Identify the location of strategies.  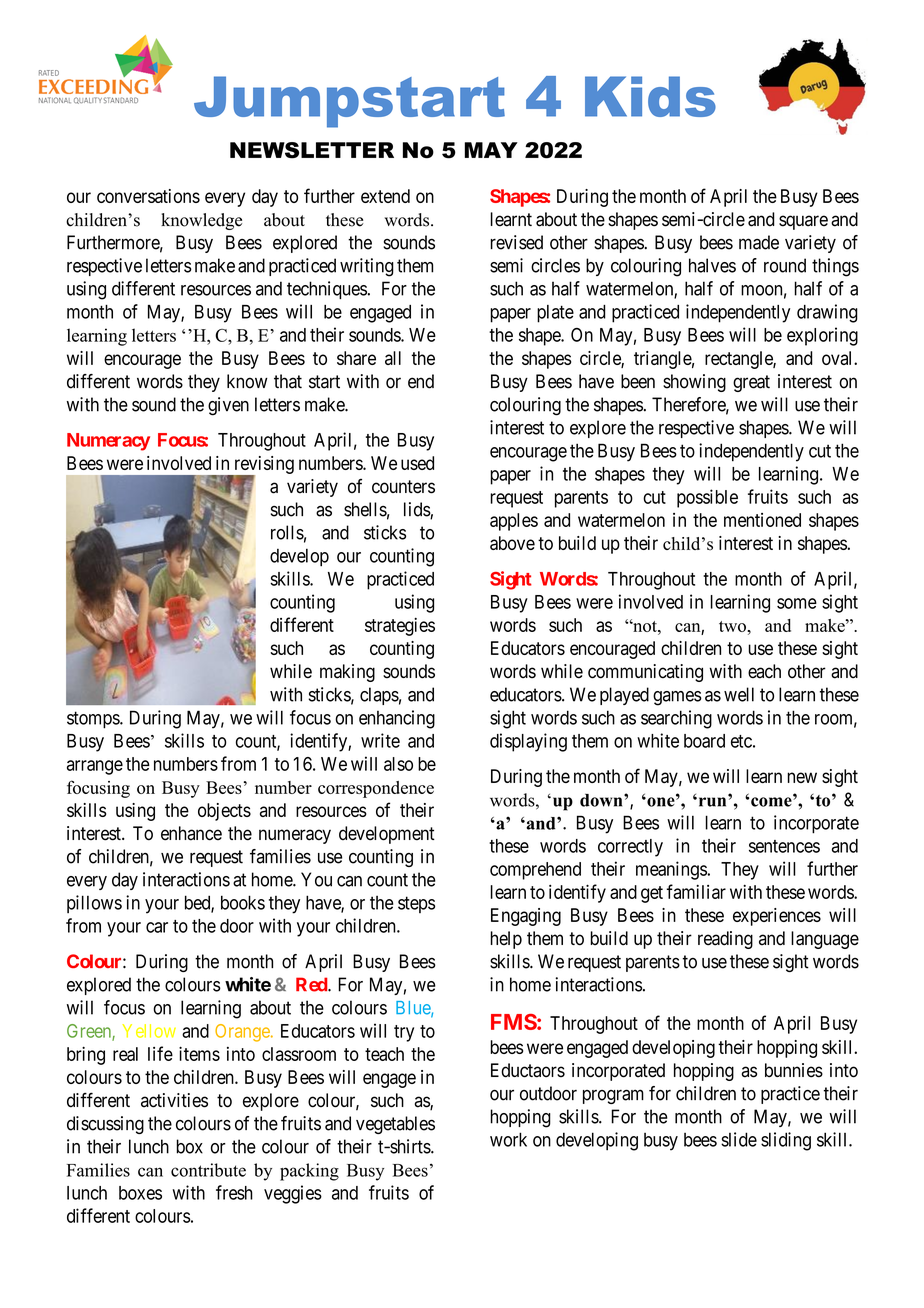
(400, 627).
